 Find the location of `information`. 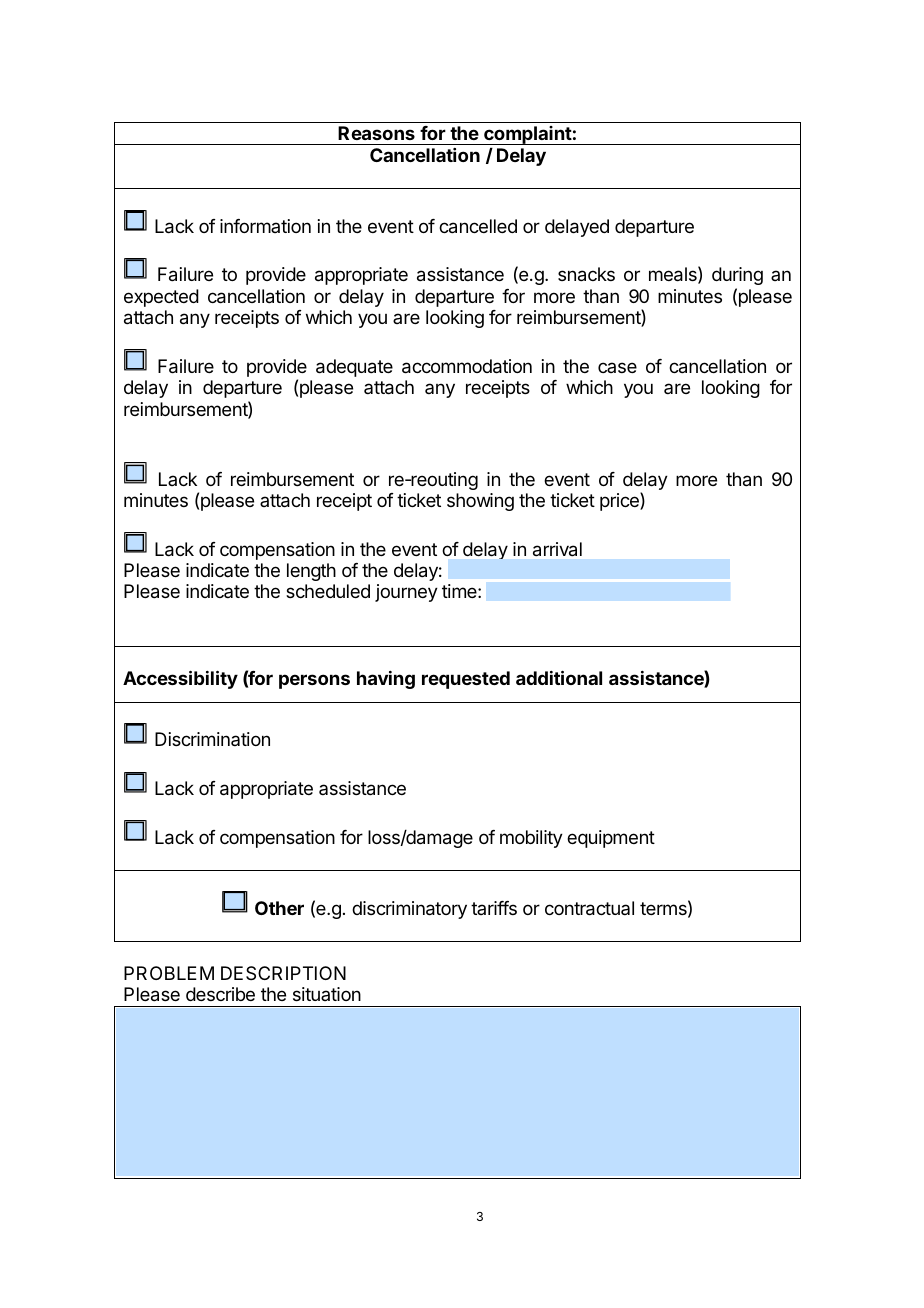

information is located at coordinates (265, 226).
